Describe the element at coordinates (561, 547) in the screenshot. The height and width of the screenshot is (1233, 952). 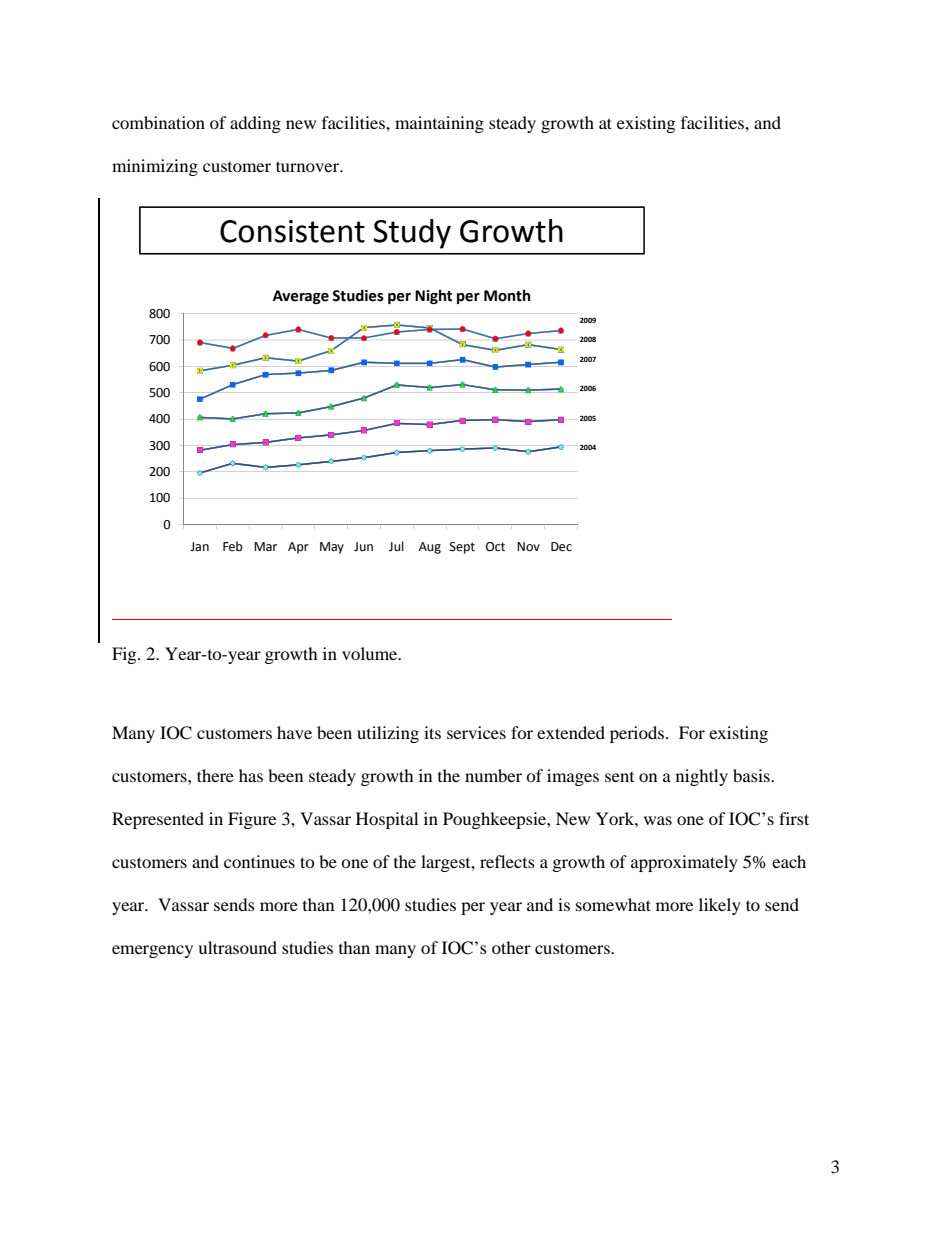
I see `Dec` at that location.
